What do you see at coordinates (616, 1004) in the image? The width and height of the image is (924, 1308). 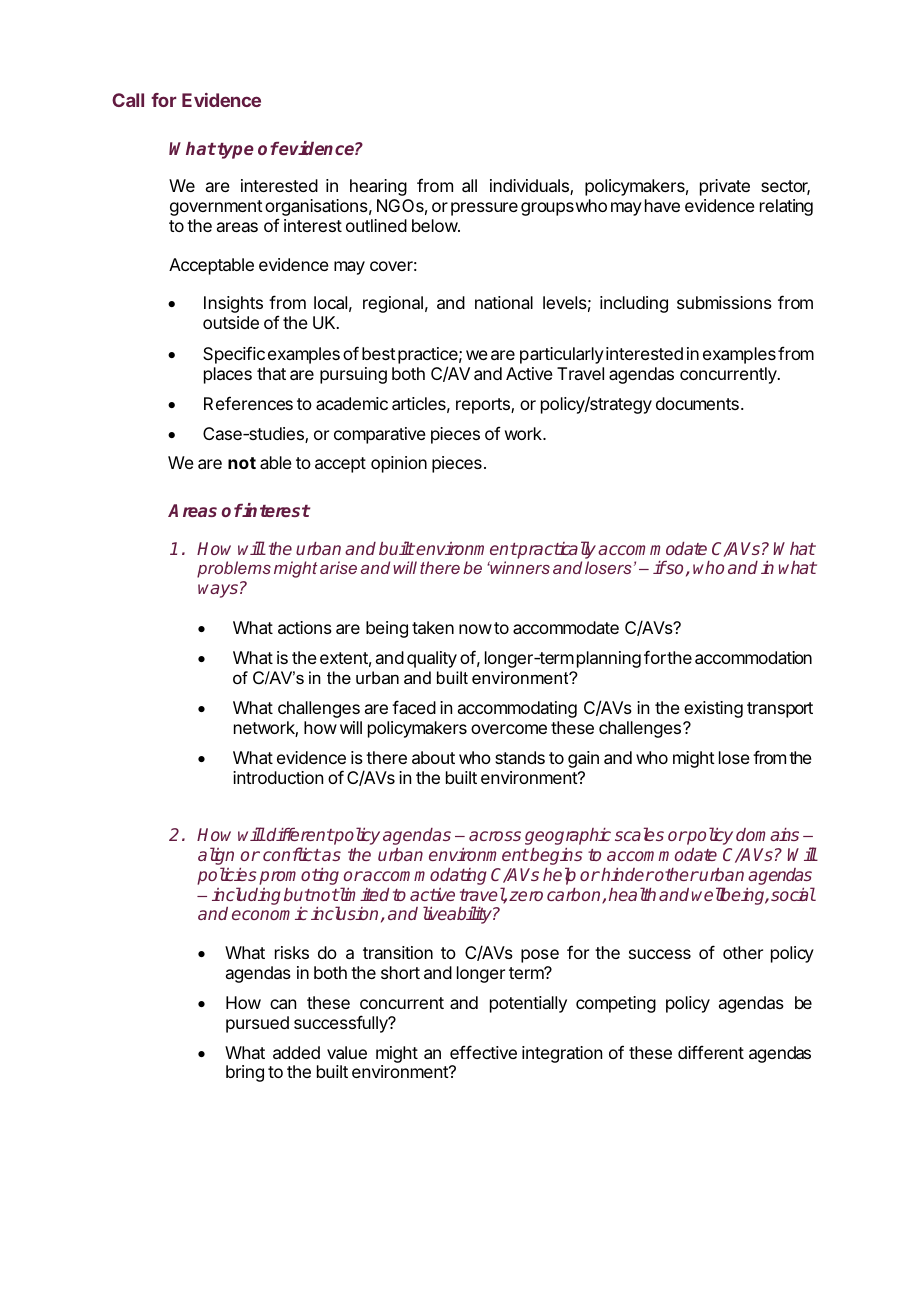 I see `competing` at bounding box center [616, 1004].
